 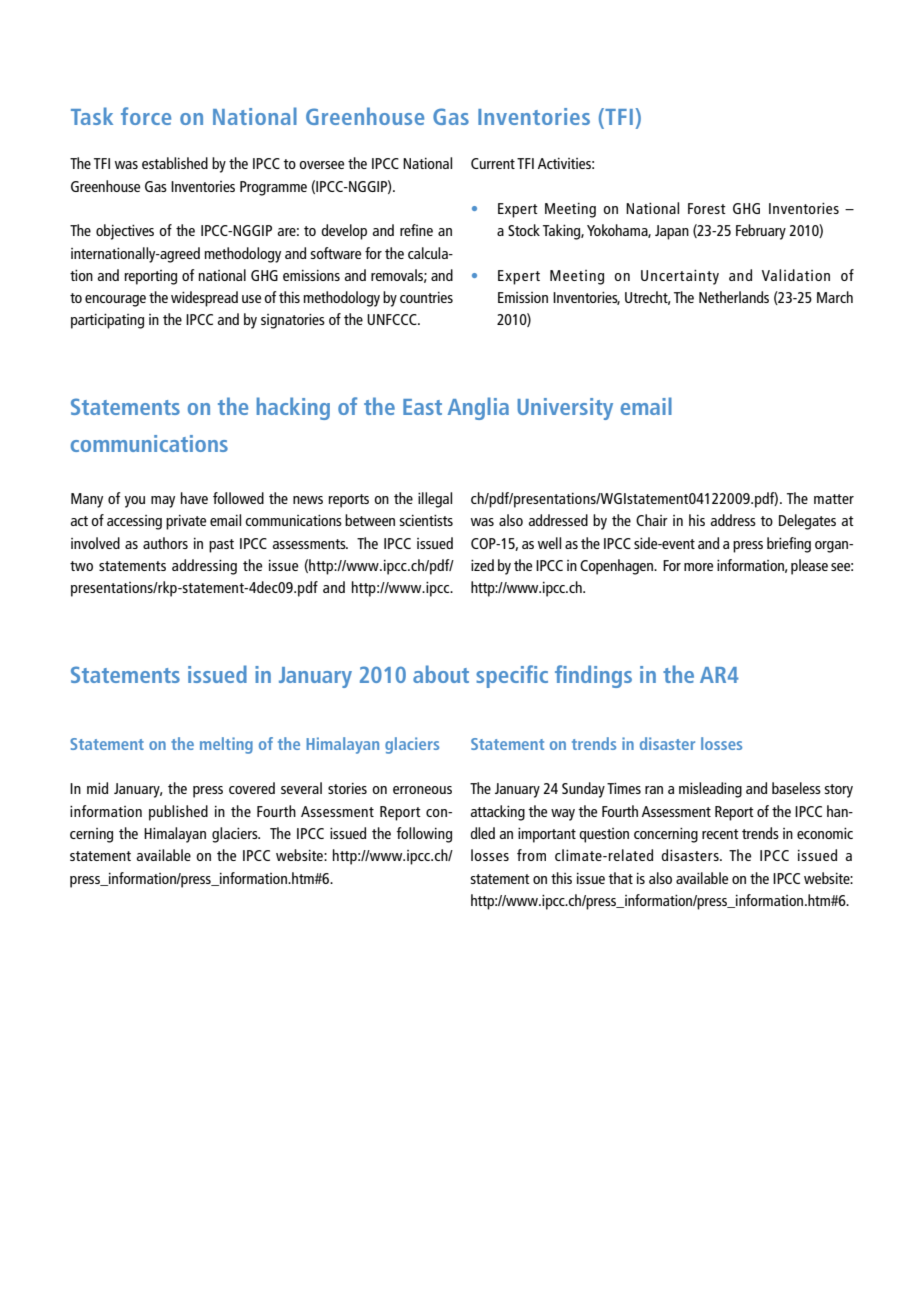 I want to click on Current, so click(x=493, y=163).
